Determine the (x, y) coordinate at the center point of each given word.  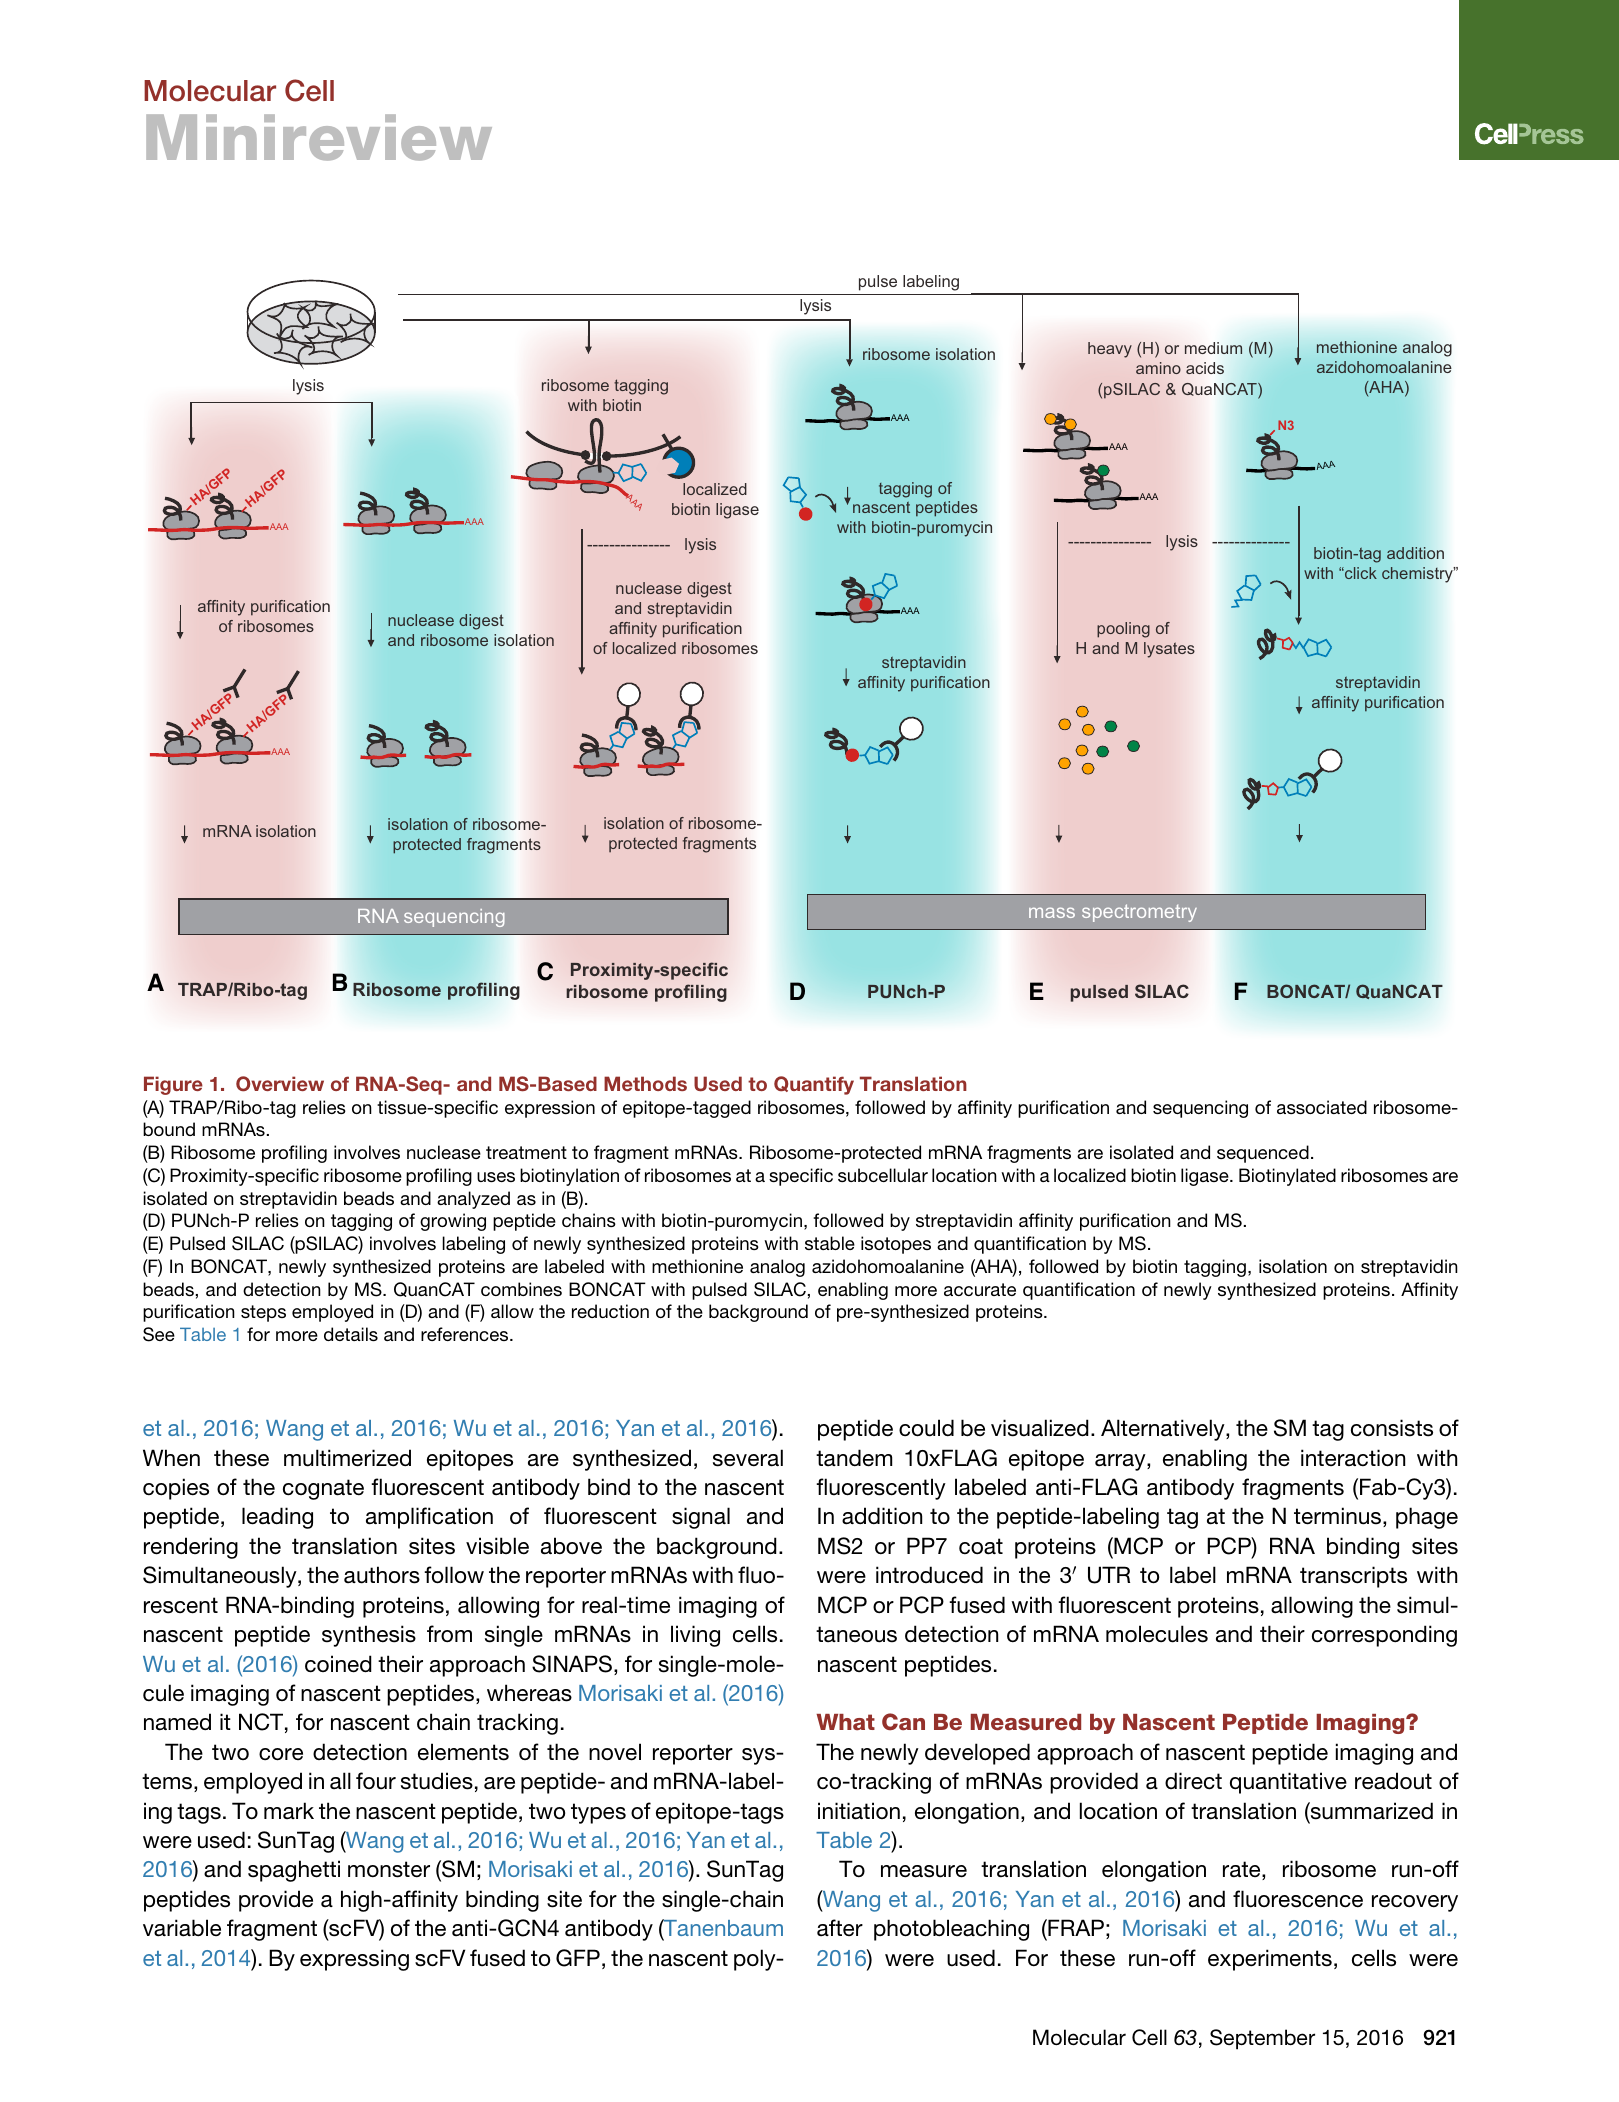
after (840, 1927)
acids (1205, 368)
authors (382, 1575)
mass (1052, 912)
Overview (280, 1084)
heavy (1110, 350)
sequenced (1263, 1154)
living (695, 1636)
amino (1158, 368)
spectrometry (1139, 913)
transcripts (1353, 1577)
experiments (1270, 1960)
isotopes (896, 1245)
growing (453, 1222)
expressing (354, 1960)
